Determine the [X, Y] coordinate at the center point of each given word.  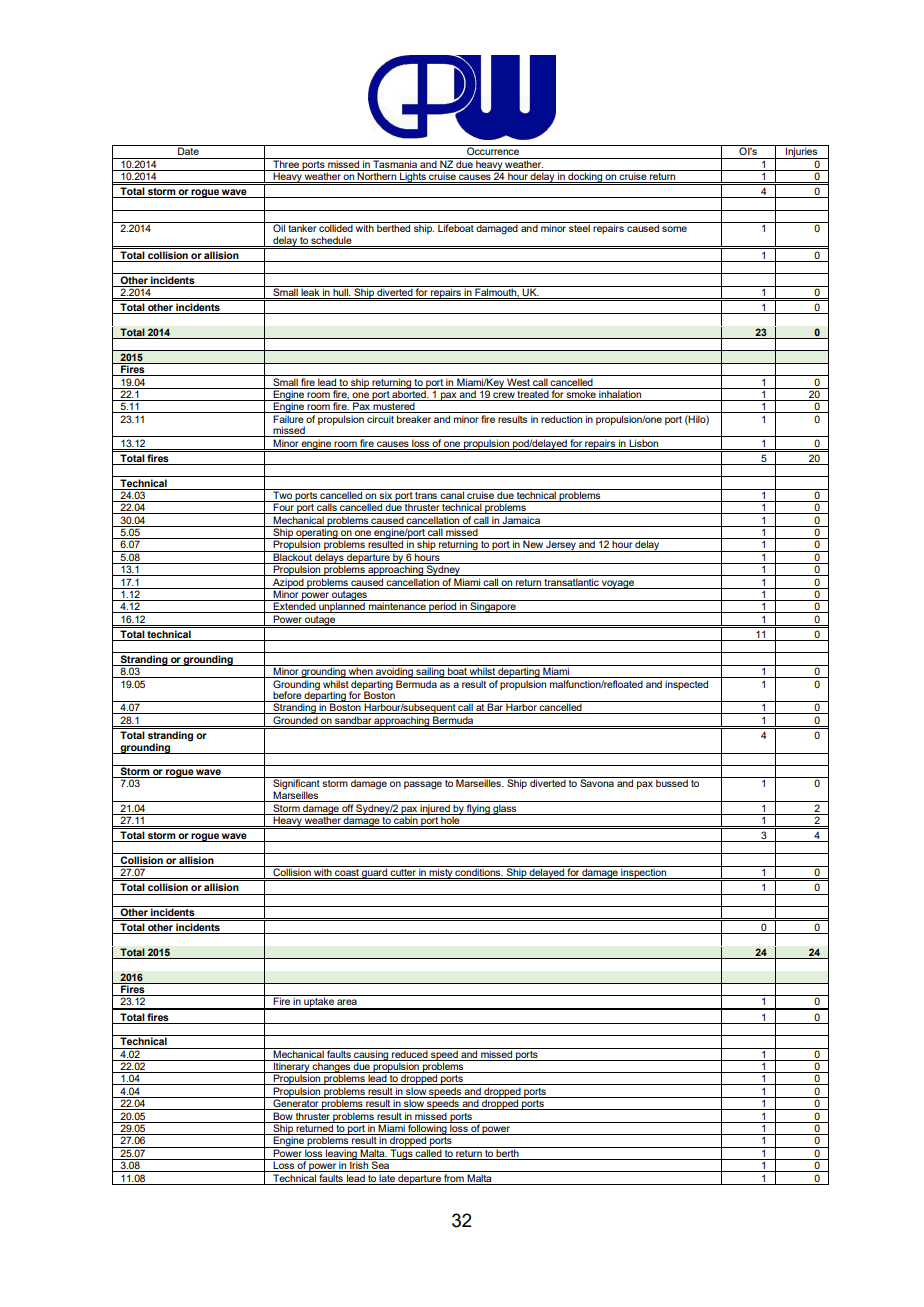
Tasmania [395, 163]
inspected [686, 685]
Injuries [802, 152]
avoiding [394, 671]
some [674, 229]
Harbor [521, 708]
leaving [341, 1153]
